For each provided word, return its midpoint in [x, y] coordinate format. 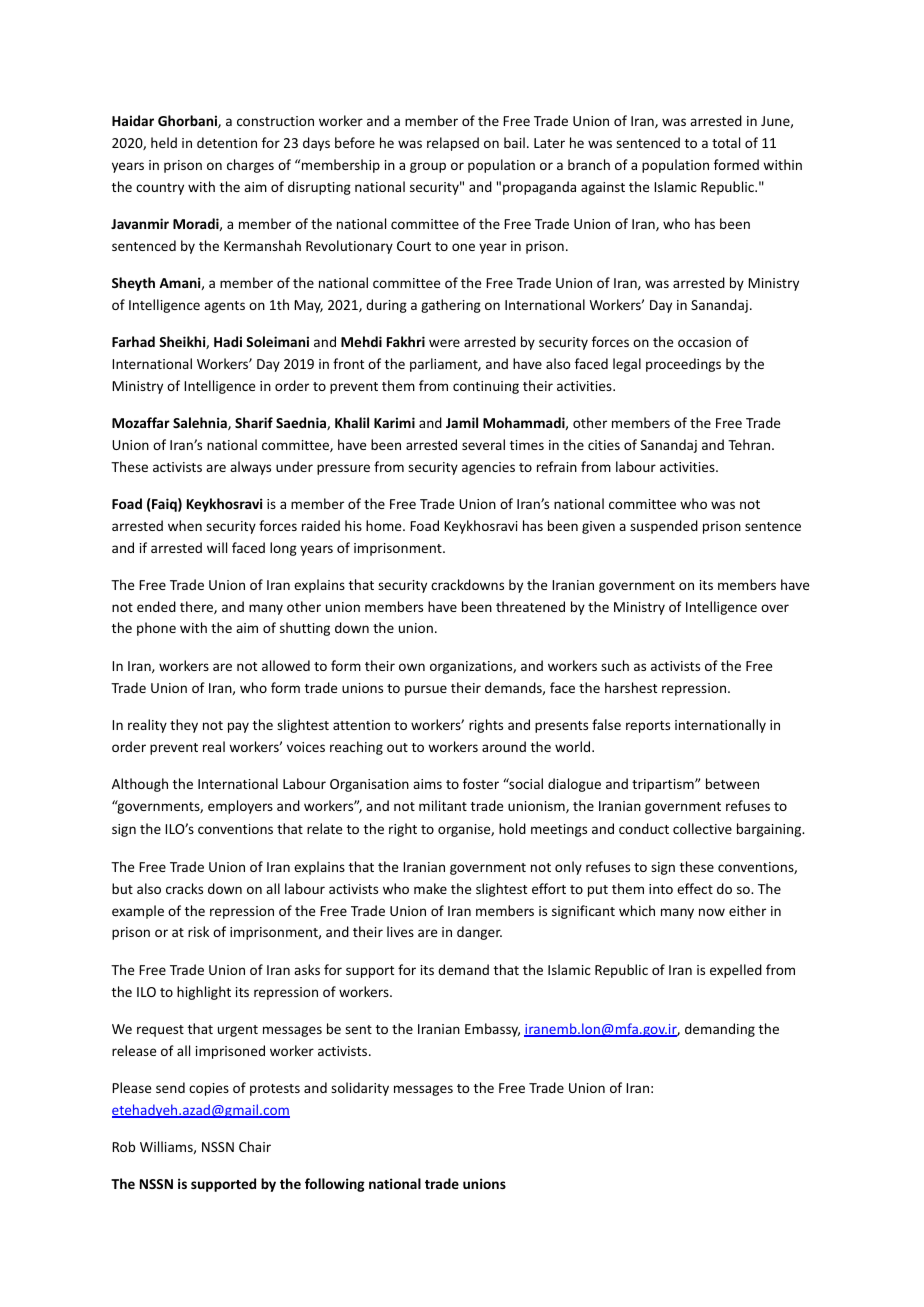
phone [156, 629]
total [726, 142]
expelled [736, 971]
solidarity [360, 1089]
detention [227, 142]
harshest [631, 687]
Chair [255, 1146]
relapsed [453, 144]
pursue [426, 690]
